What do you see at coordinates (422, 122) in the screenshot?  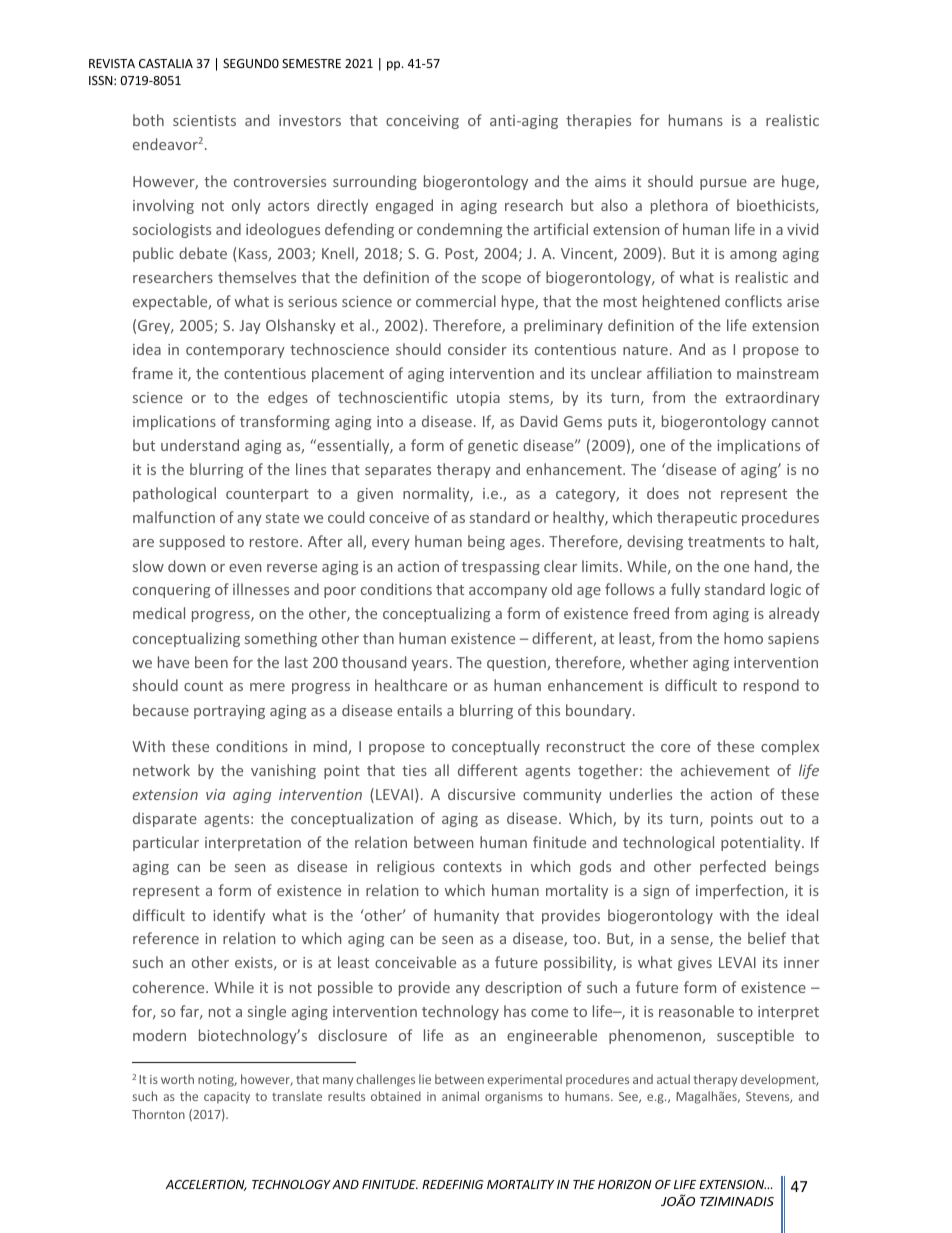 I see `conceiving` at bounding box center [422, 122].
